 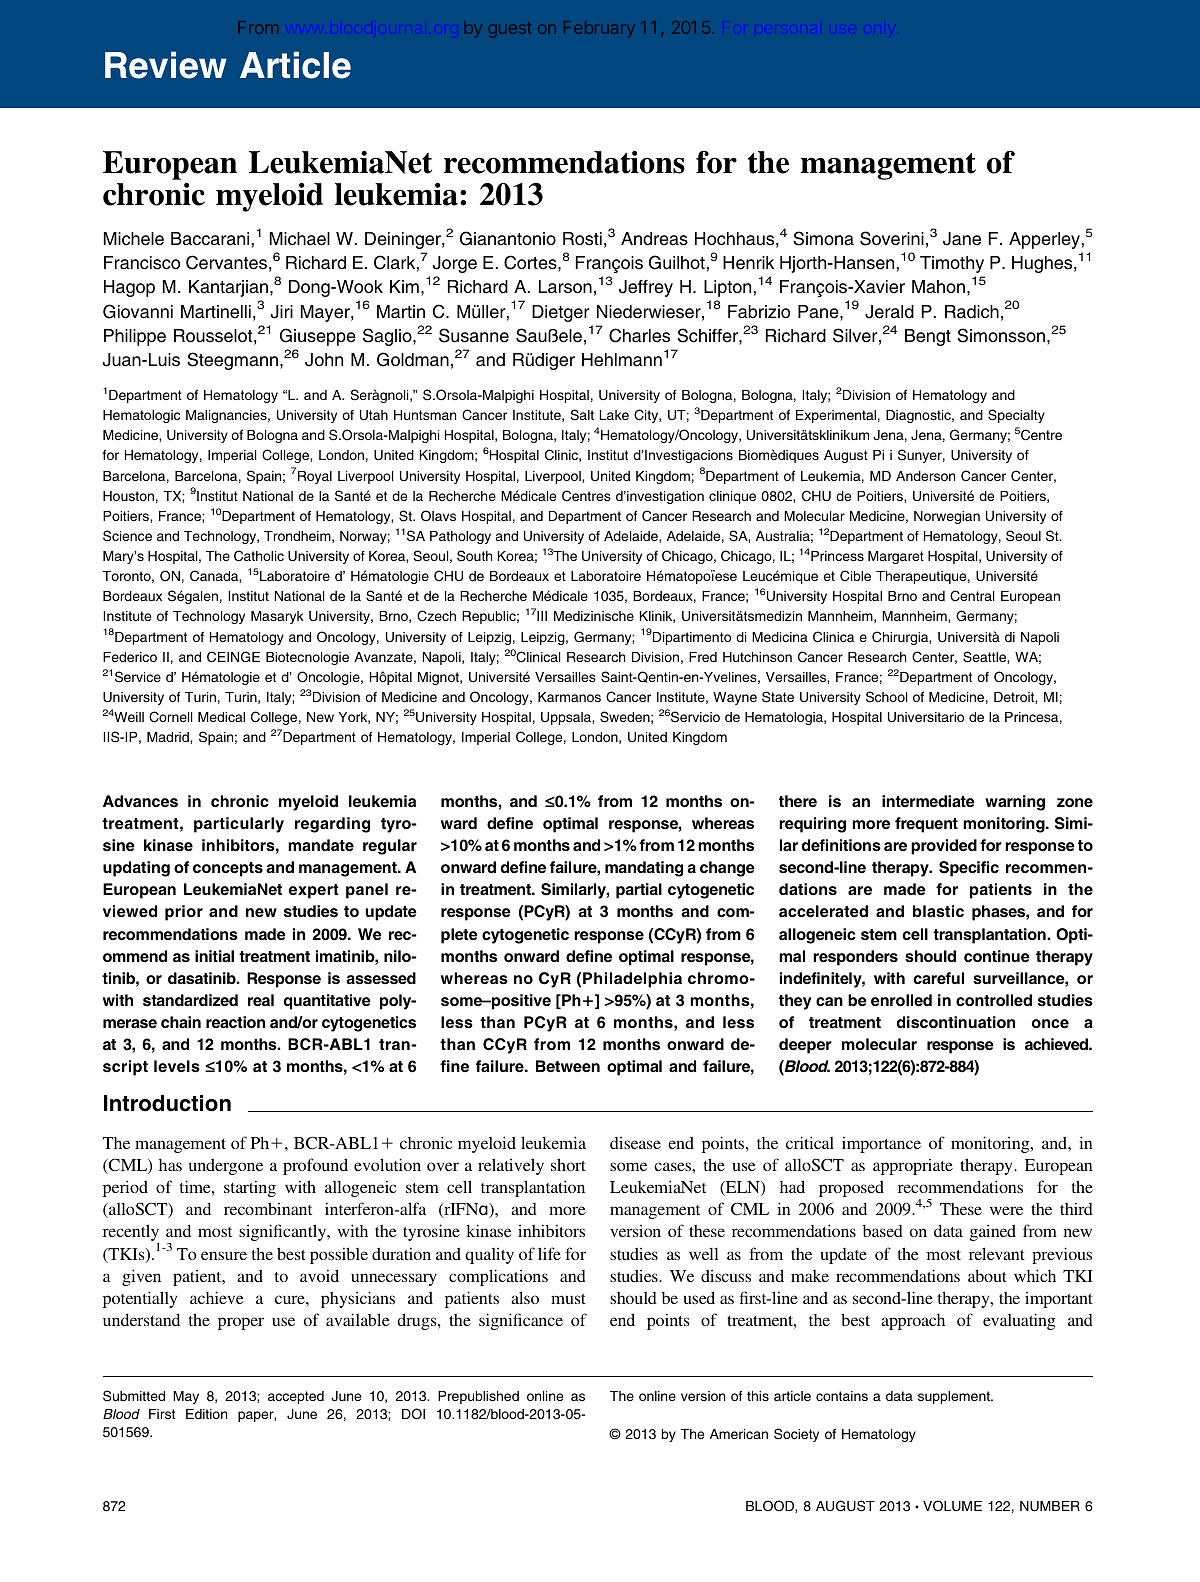 What do you see at coordinates (221, 717) in the screenshot?
I see `Medical` at bounding box center [221, 717].
